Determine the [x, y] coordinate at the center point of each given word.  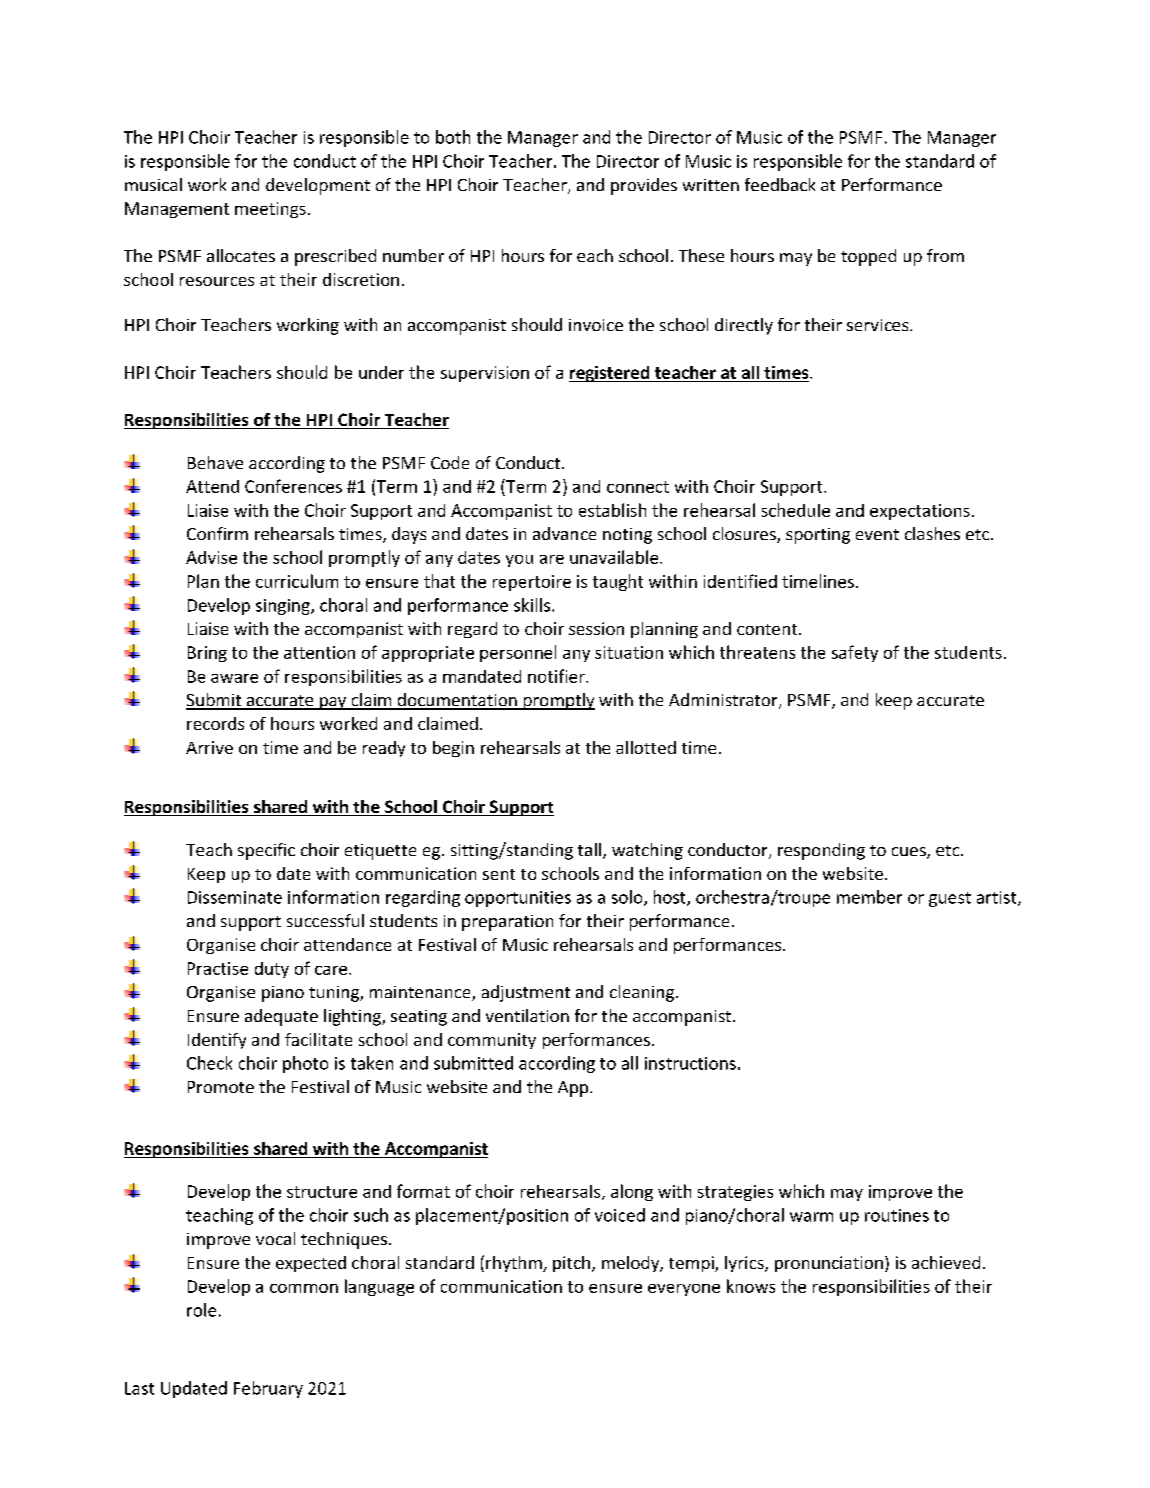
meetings [270, 210]
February [268, 1389]
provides [644, 186]
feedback [780, 184]
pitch [571, 1264]
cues [910, 853]
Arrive [209, 747]
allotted [646, 747]
